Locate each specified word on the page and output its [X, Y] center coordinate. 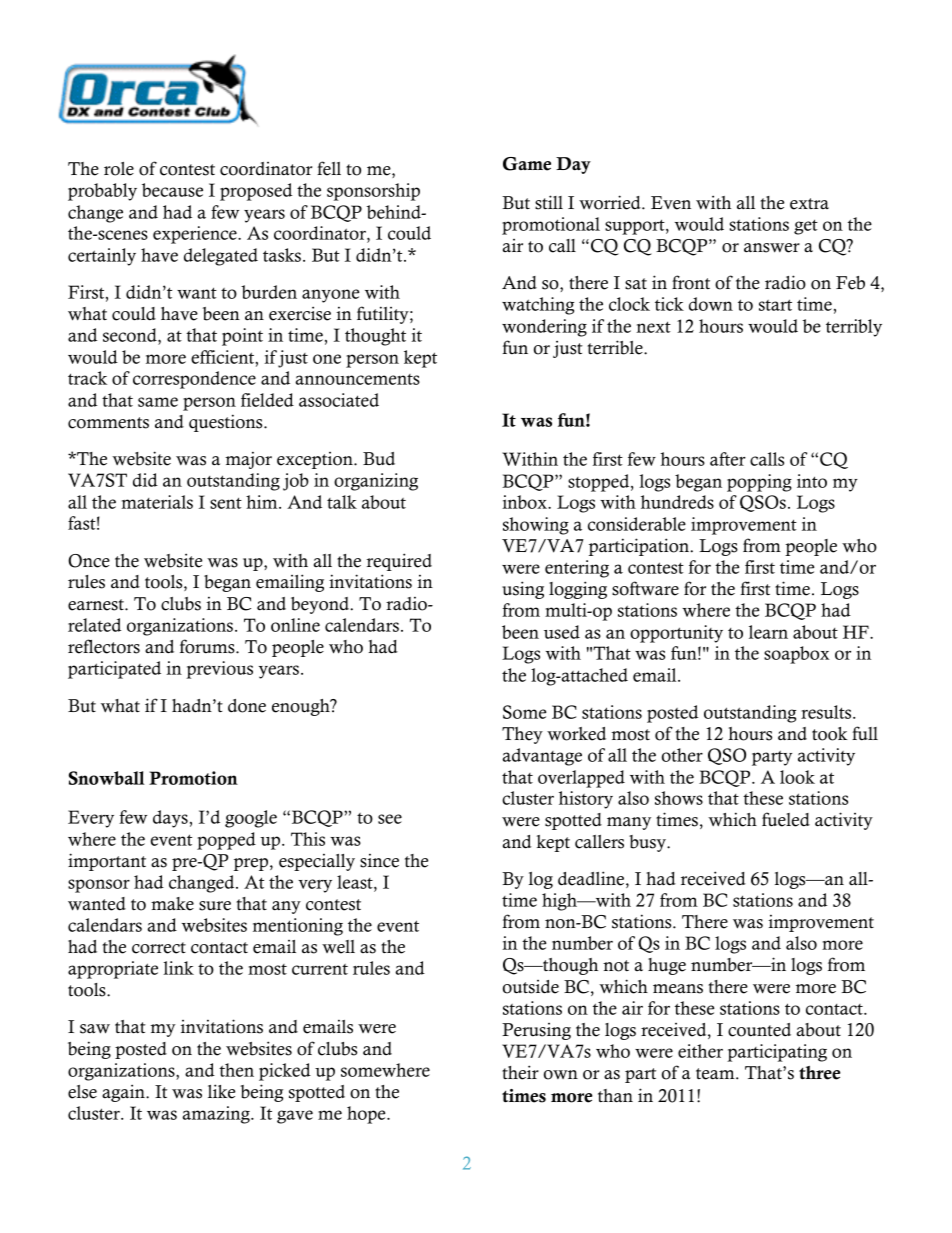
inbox [525, 502]
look [797, 777]
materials [157, 502]
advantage [542, 757]
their [520, 1072]
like [221, 1091]
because [172, 190]
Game [527, 164]
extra [809, 204]
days [170, 819]
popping [759, 483]
